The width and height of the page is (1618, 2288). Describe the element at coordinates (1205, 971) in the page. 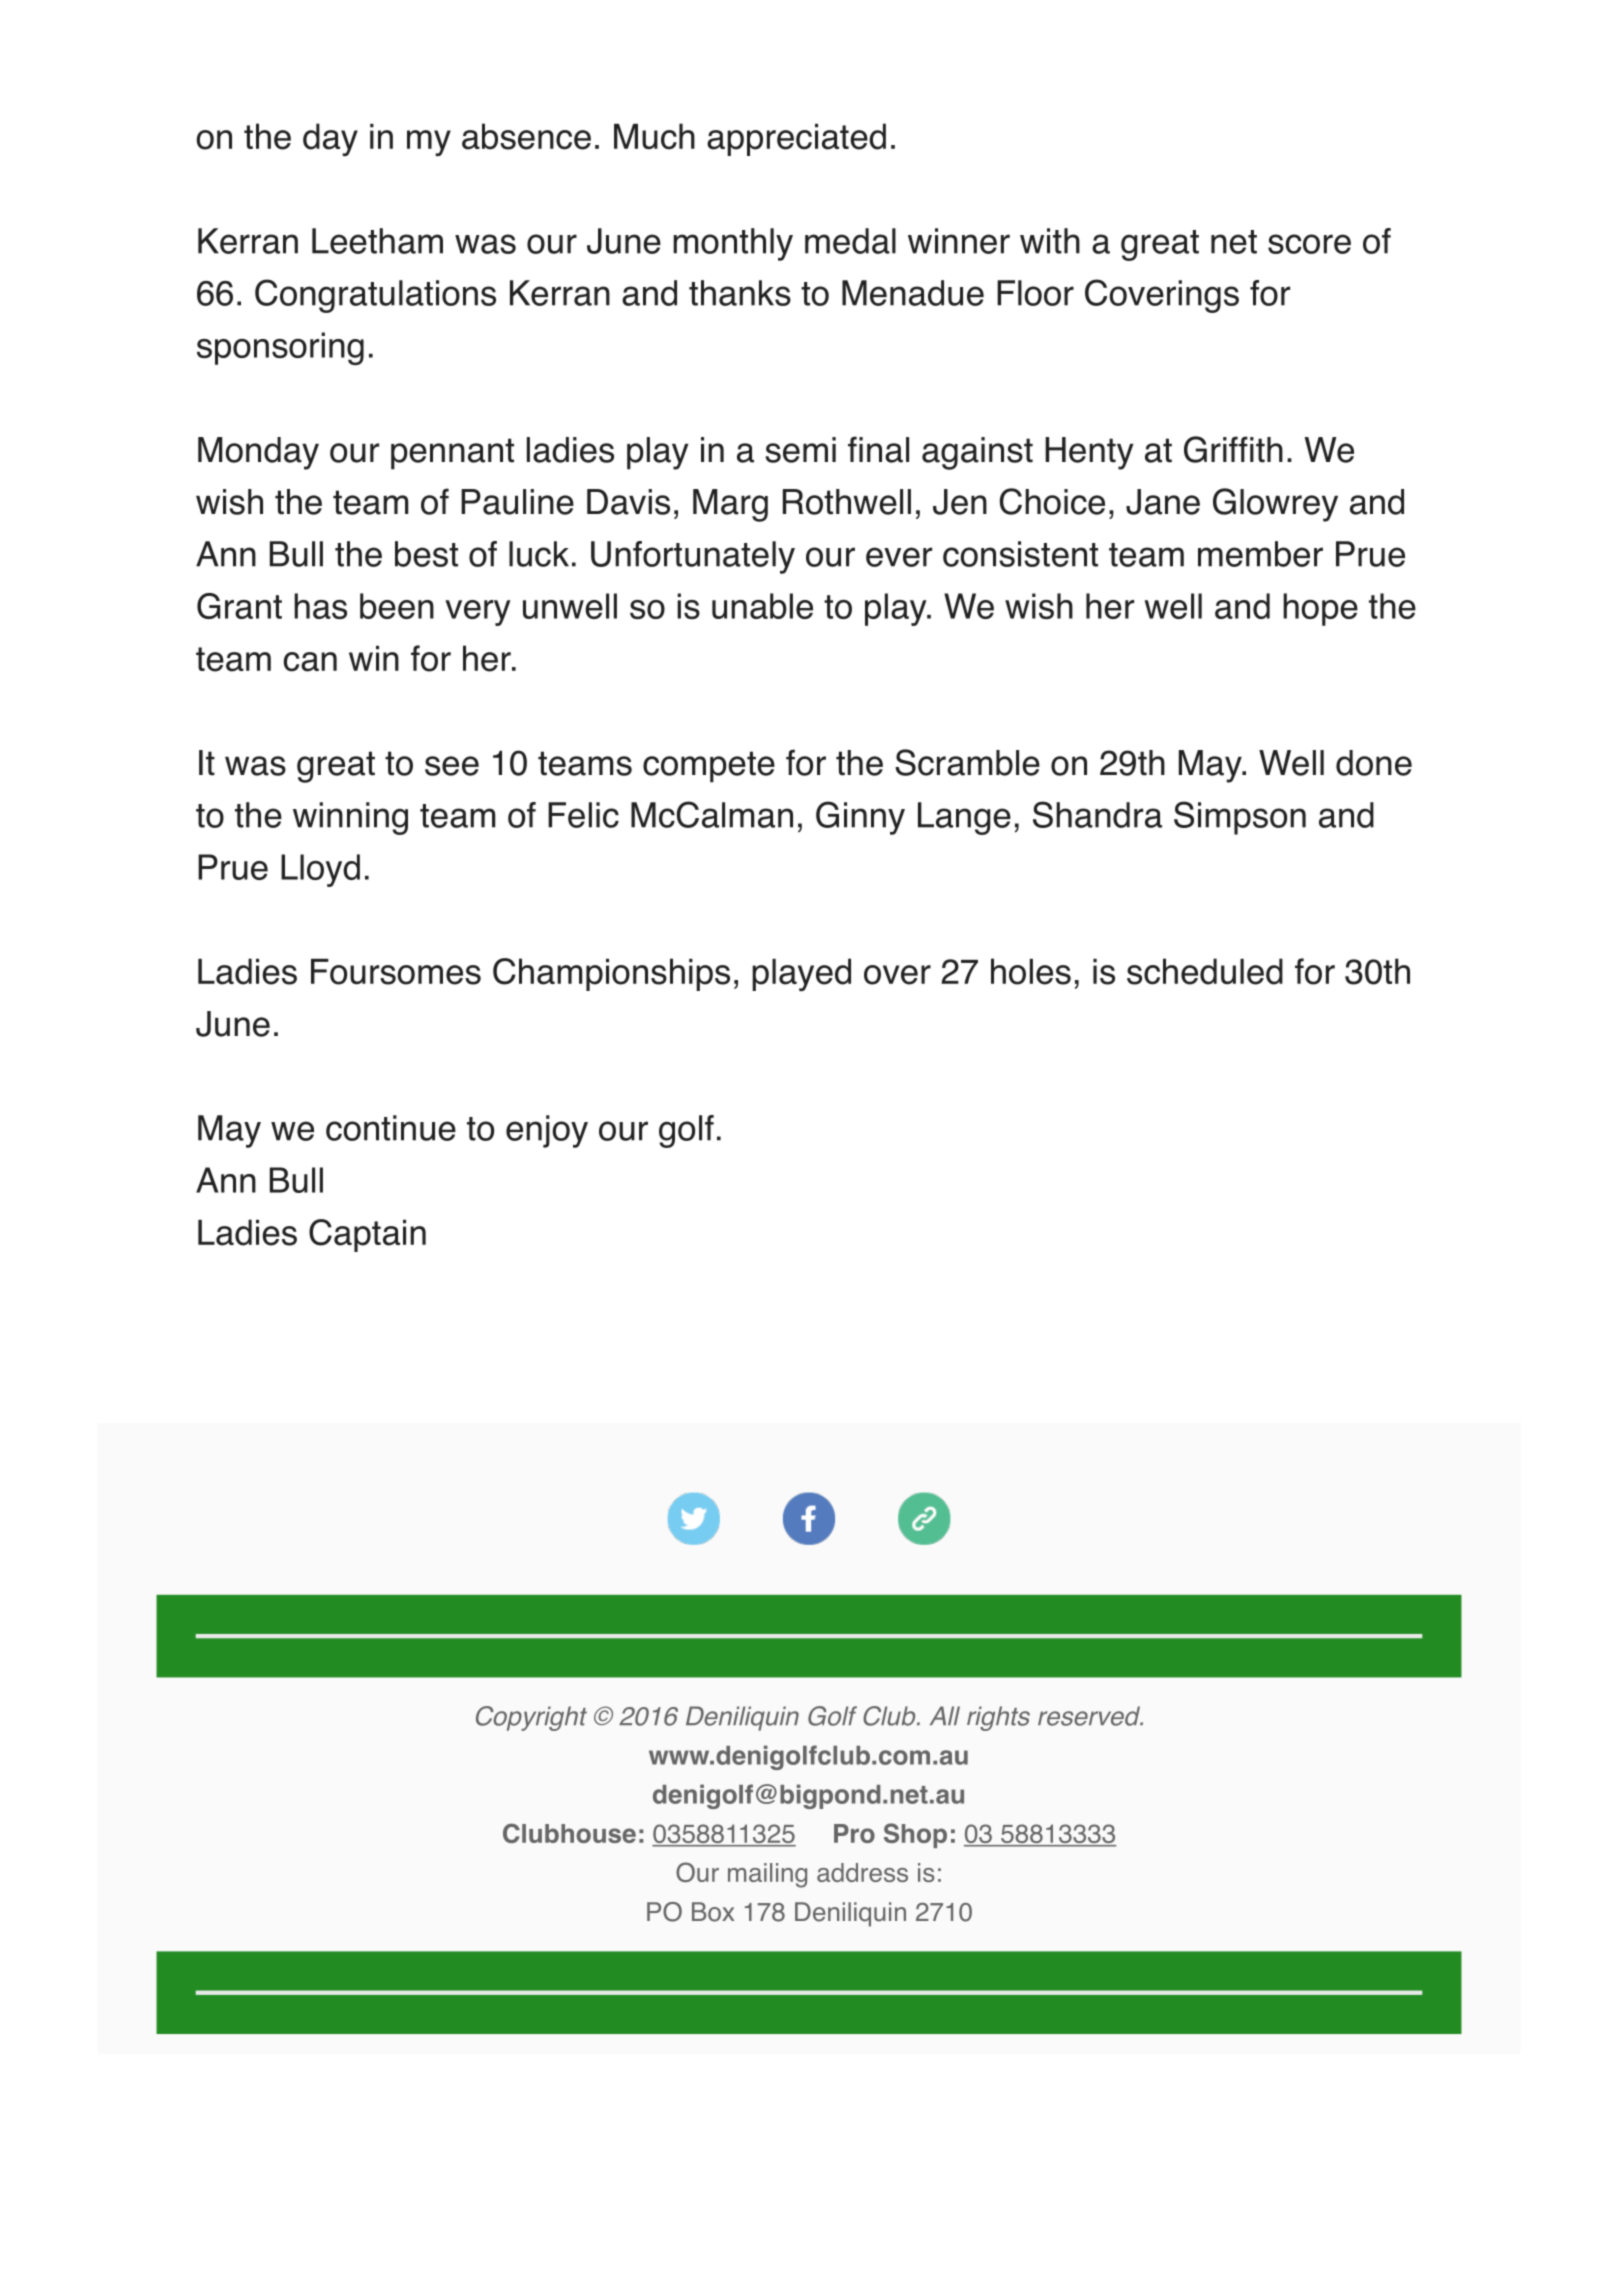

I see `scheduled` at that location.
